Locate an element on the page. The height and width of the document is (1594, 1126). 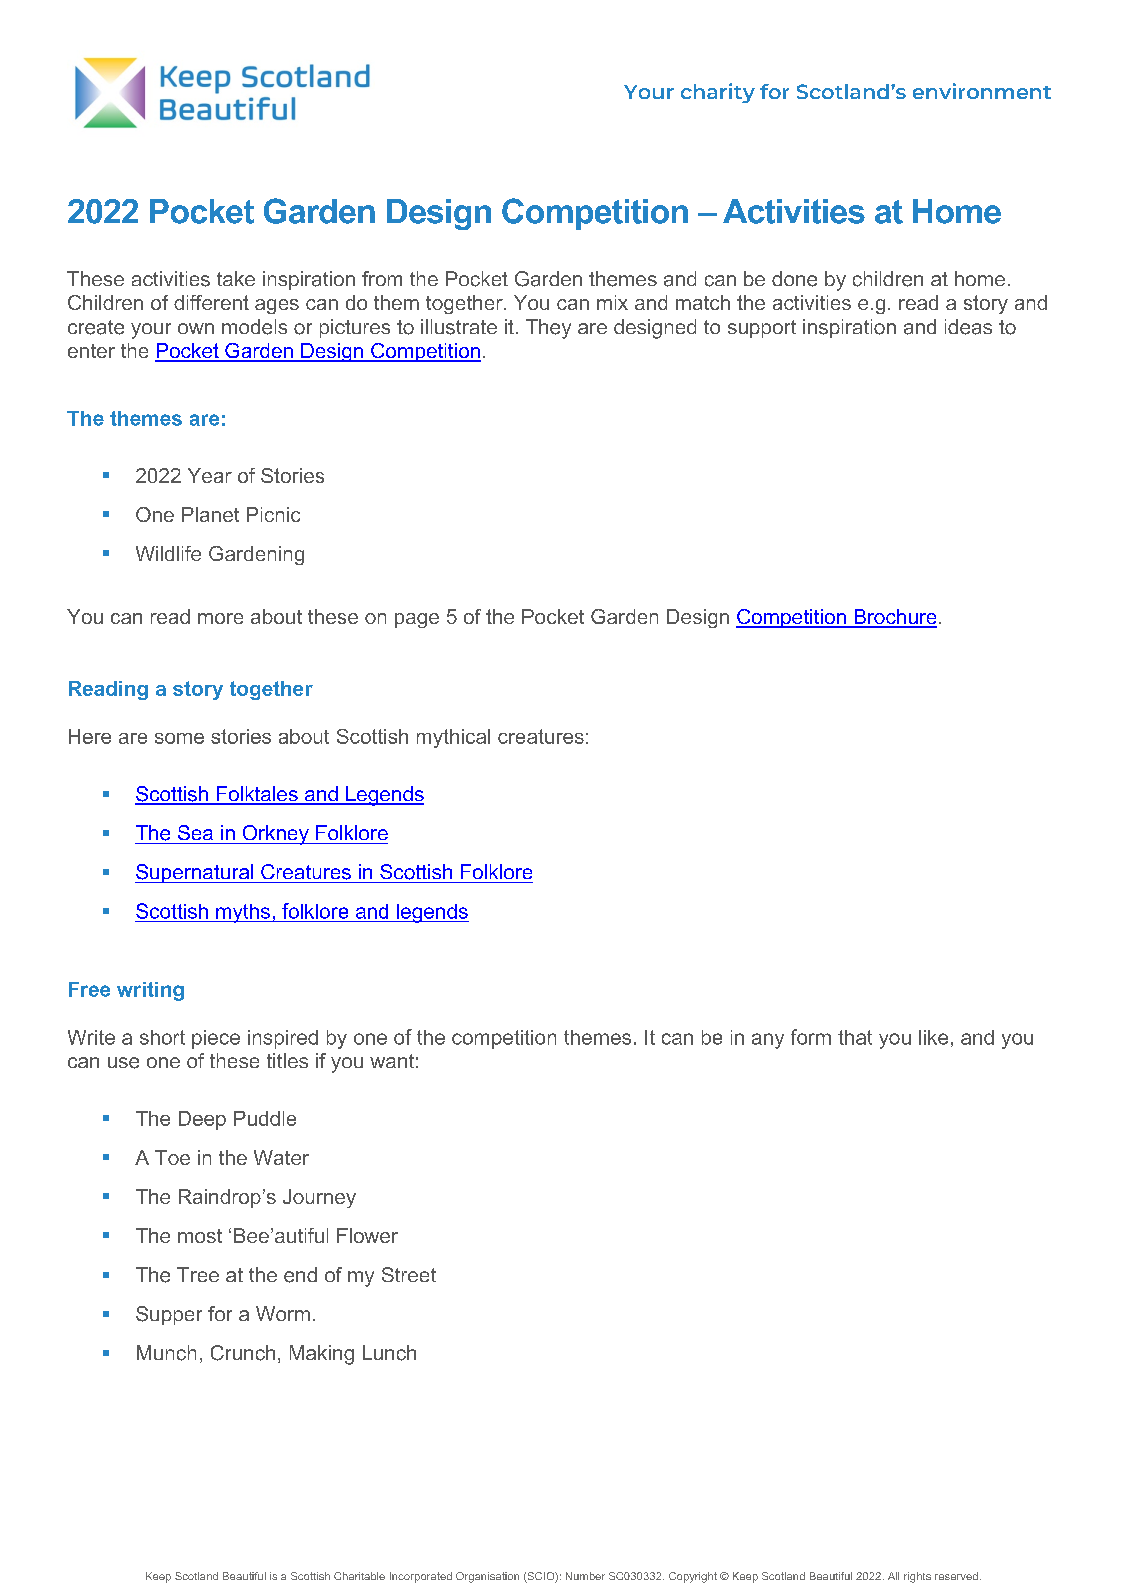
that is located at coordinates (855, 1037).
